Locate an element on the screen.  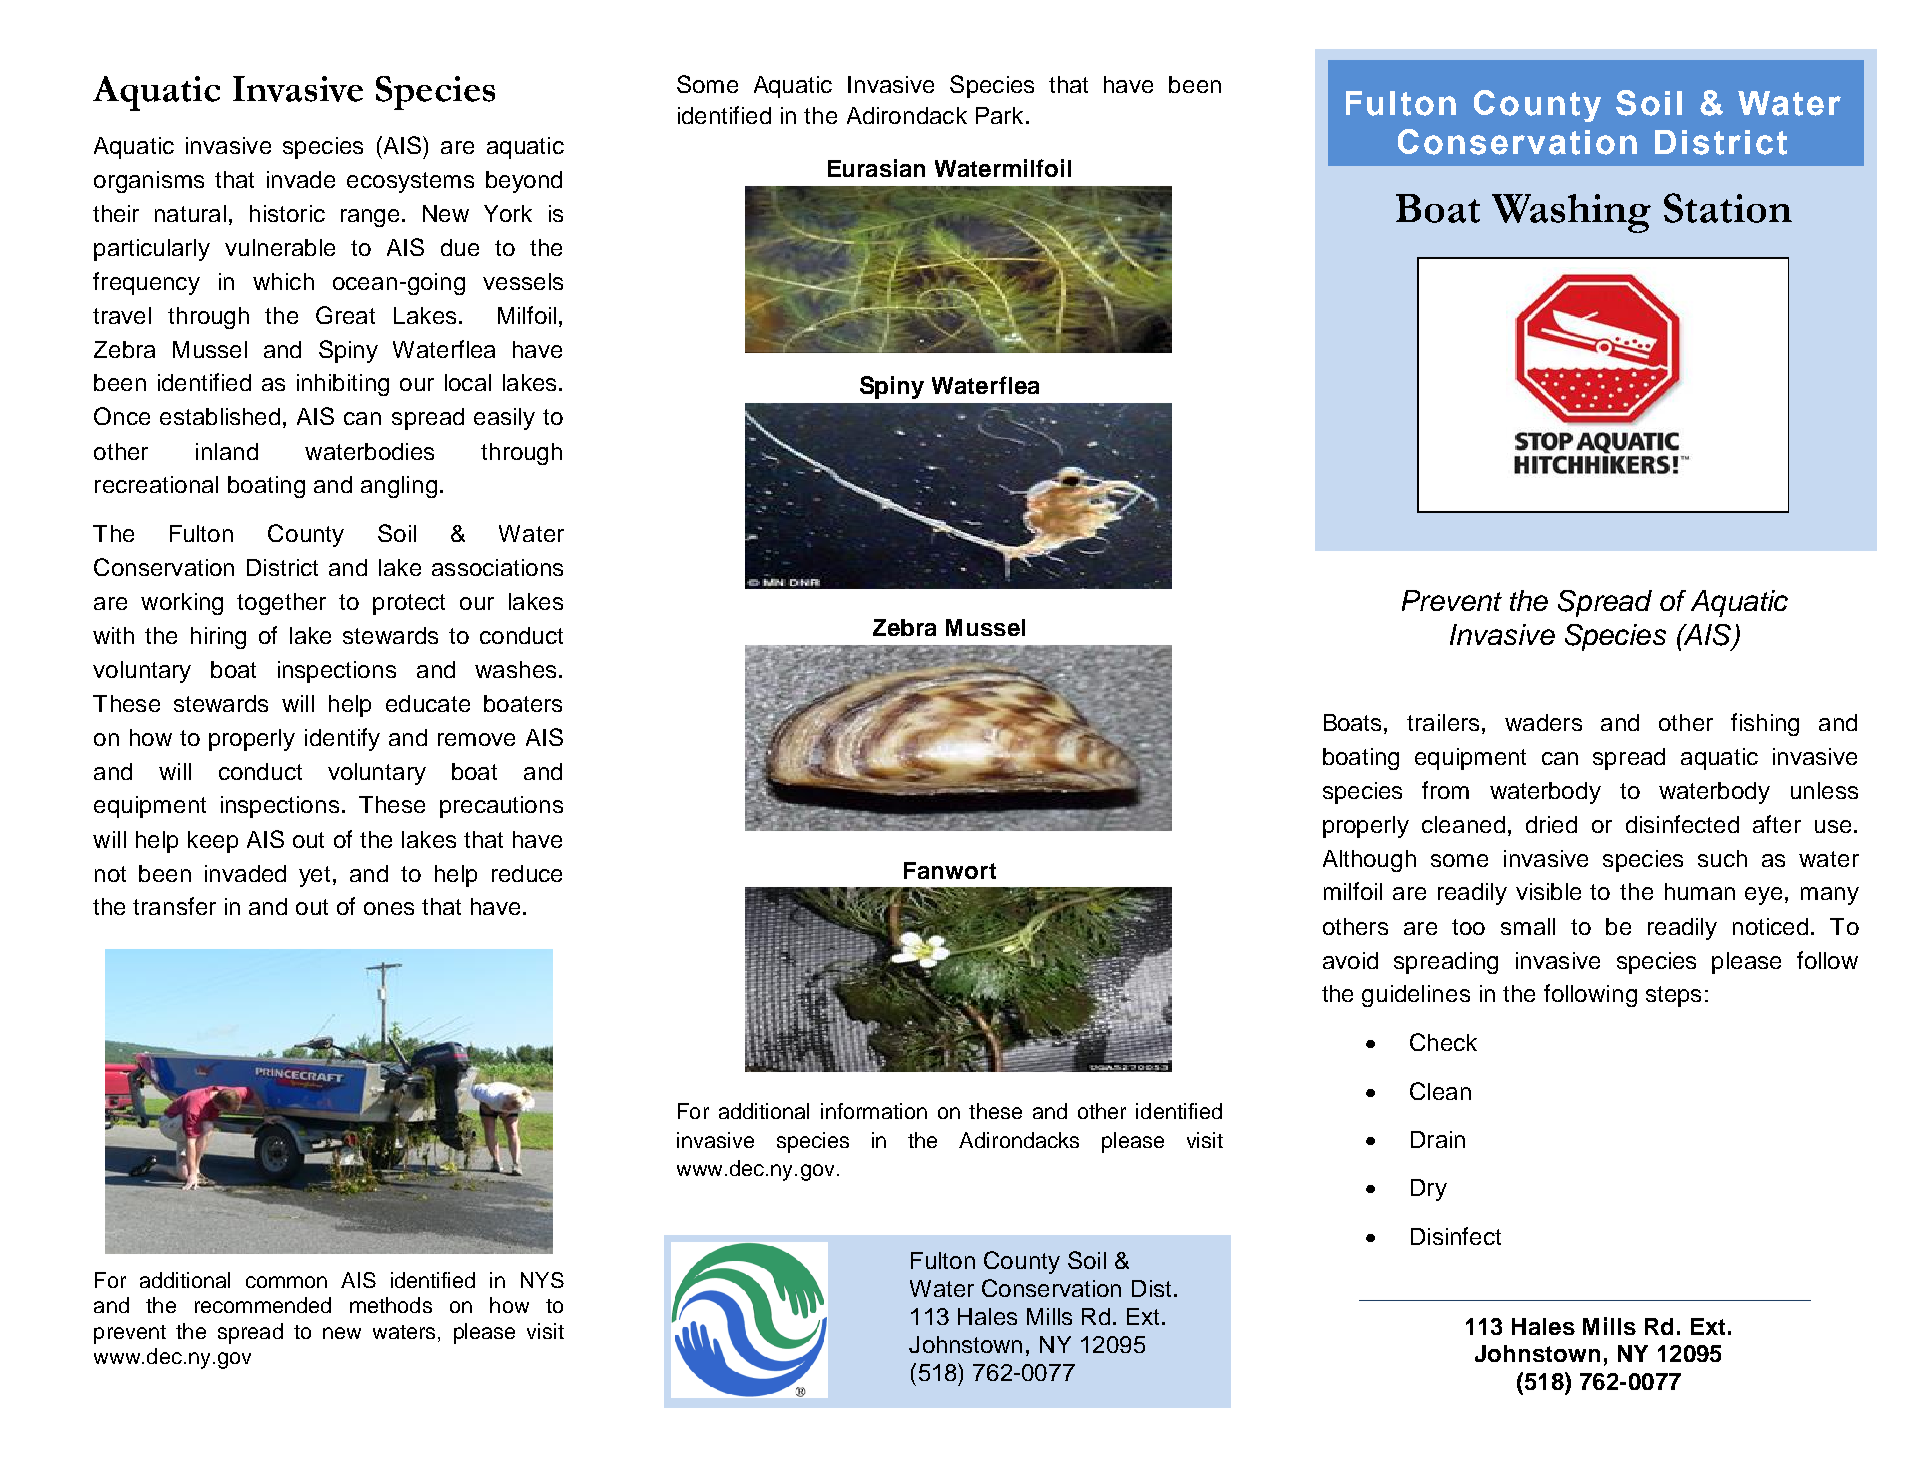
common is located at coordinates (286, 1282).
